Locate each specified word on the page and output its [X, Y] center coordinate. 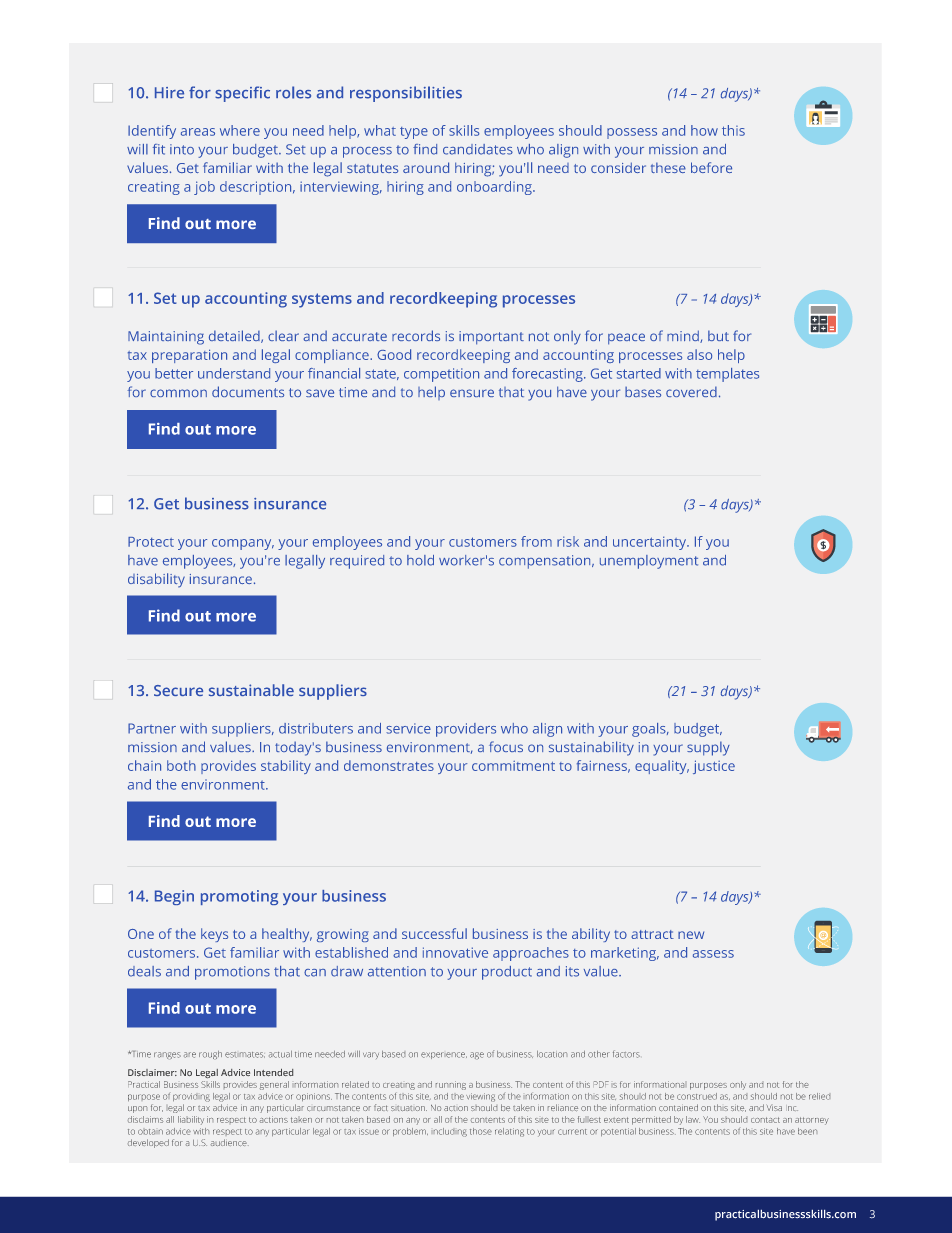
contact [765, 1120]
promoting [239, 897]
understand [234, 373]
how [704, 130]
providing [191, 1097]
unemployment [649, 562]
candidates [478, 149]
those [481, 1131]
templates [727, 375]
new [691, 935]
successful [434, 933]
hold [420, 560]
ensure [472, 393]
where [240, 130]
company [243, 544]
